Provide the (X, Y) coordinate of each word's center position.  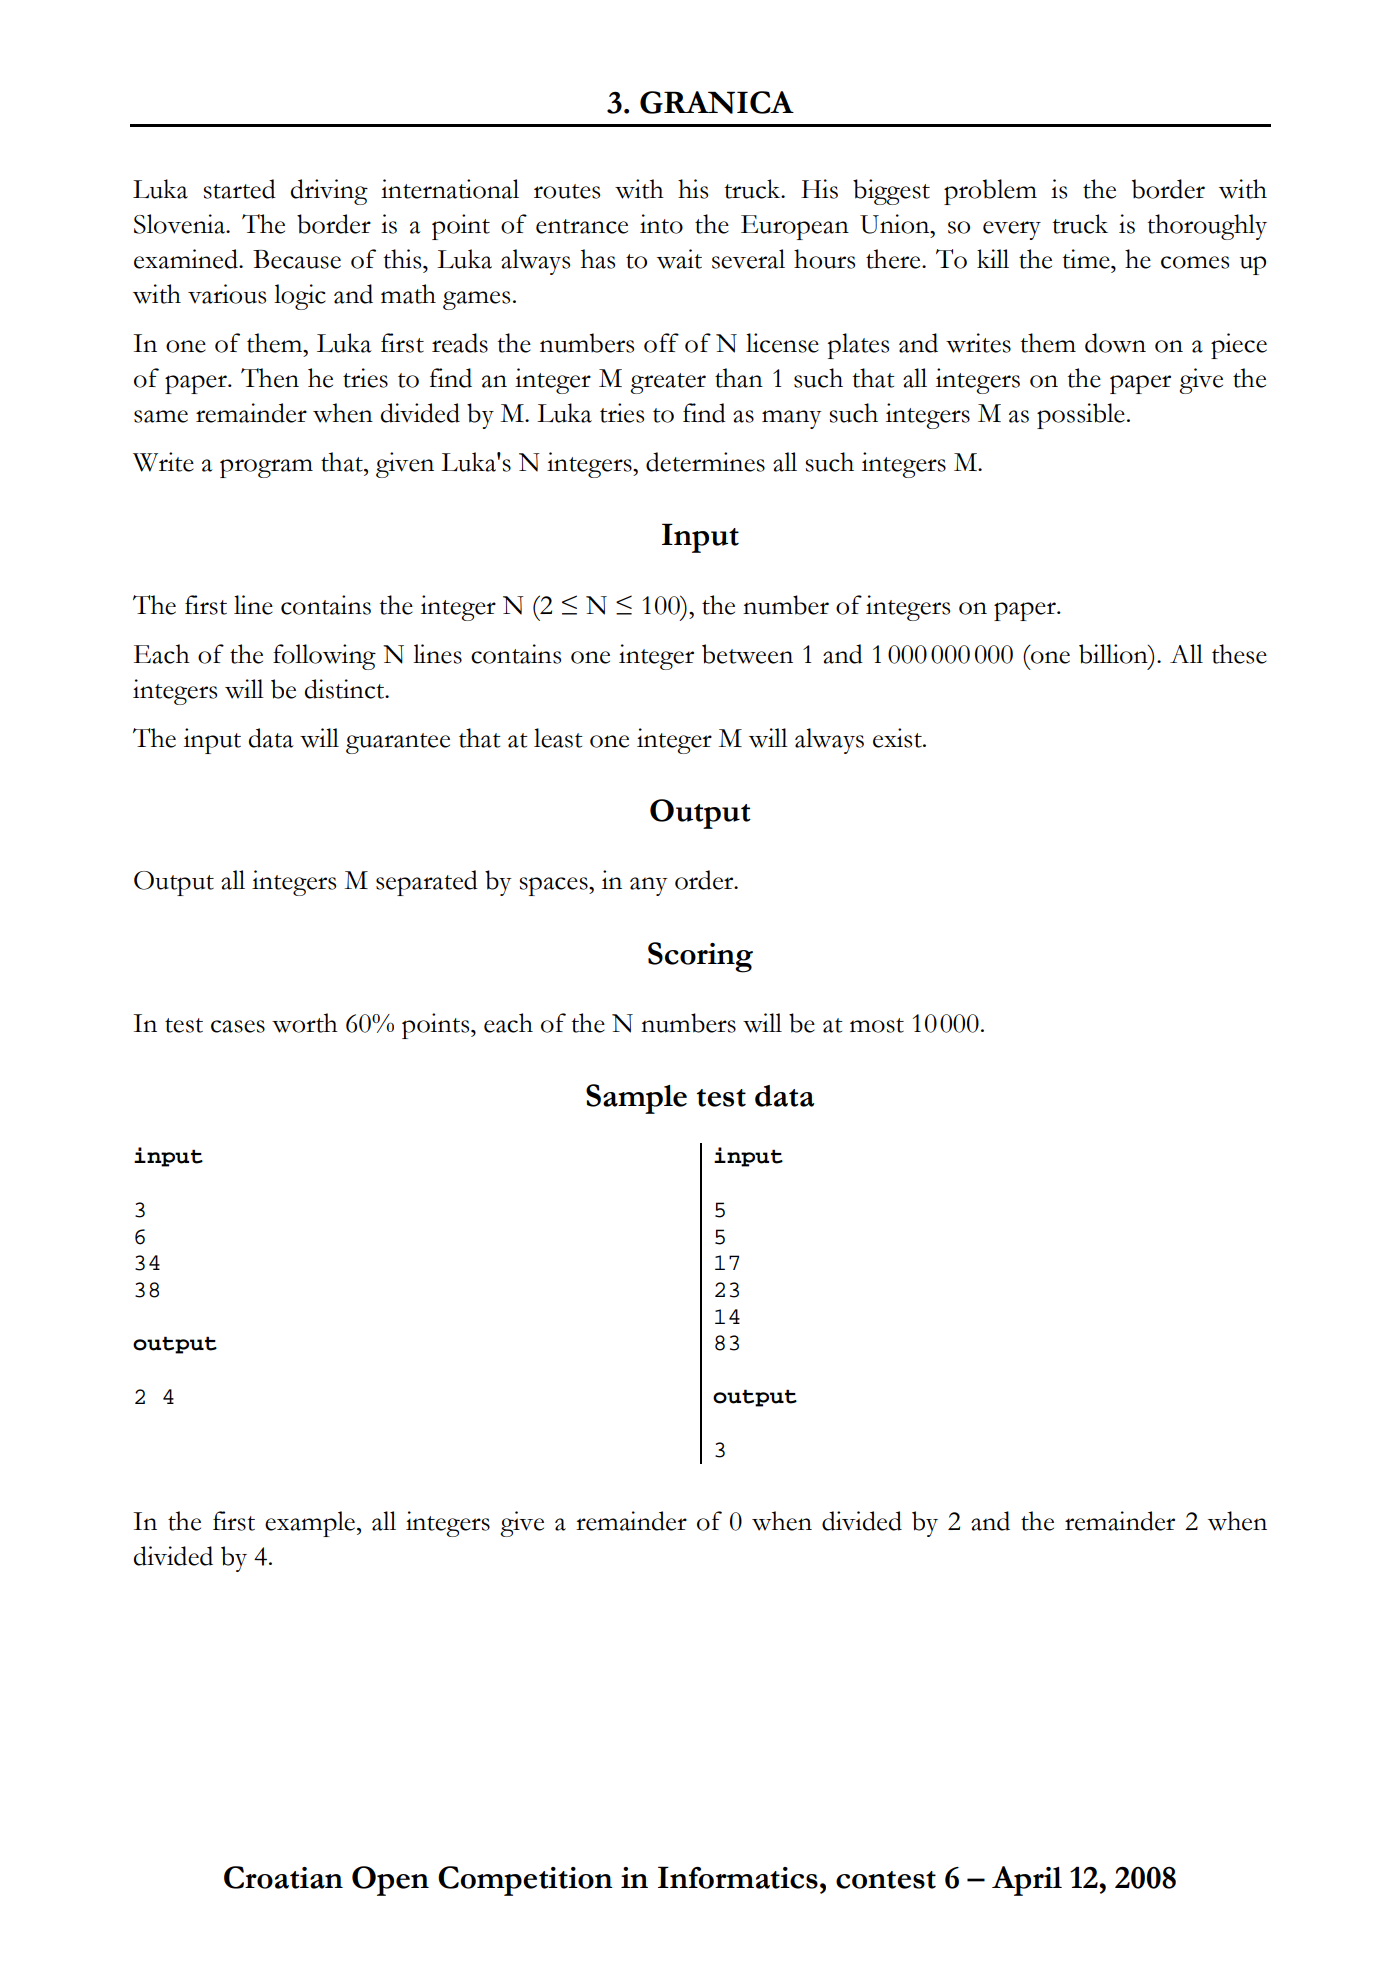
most (877, 1025)
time (1087, 259)
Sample (636, 1099)
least (558, 738)
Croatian (283, 1877)
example (310, 1524)
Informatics (738, 1877)
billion (1114, 654)
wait (679, 259)
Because (297, 259)
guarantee (398, 743)
